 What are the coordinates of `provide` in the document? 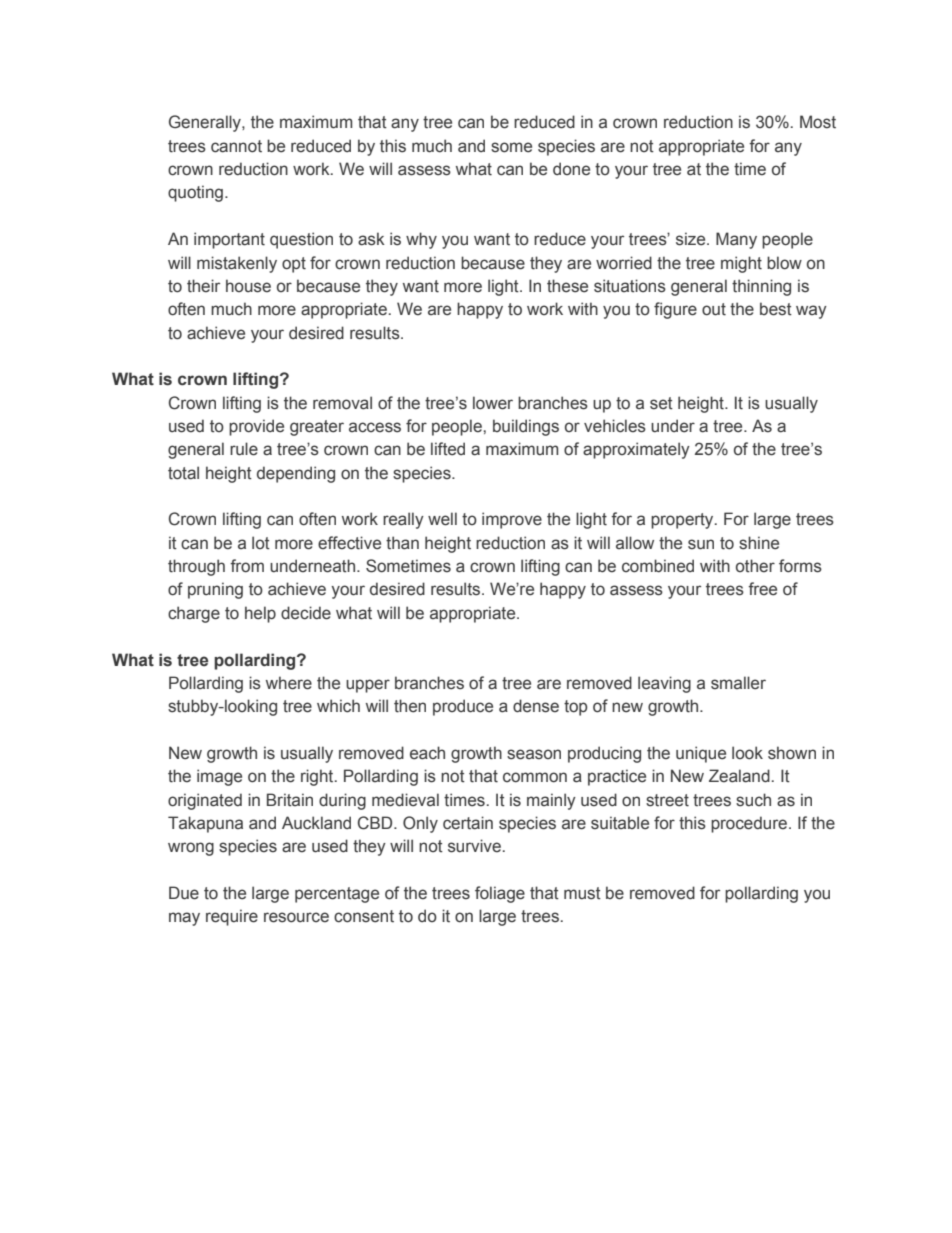 It's located at (256, 427).
